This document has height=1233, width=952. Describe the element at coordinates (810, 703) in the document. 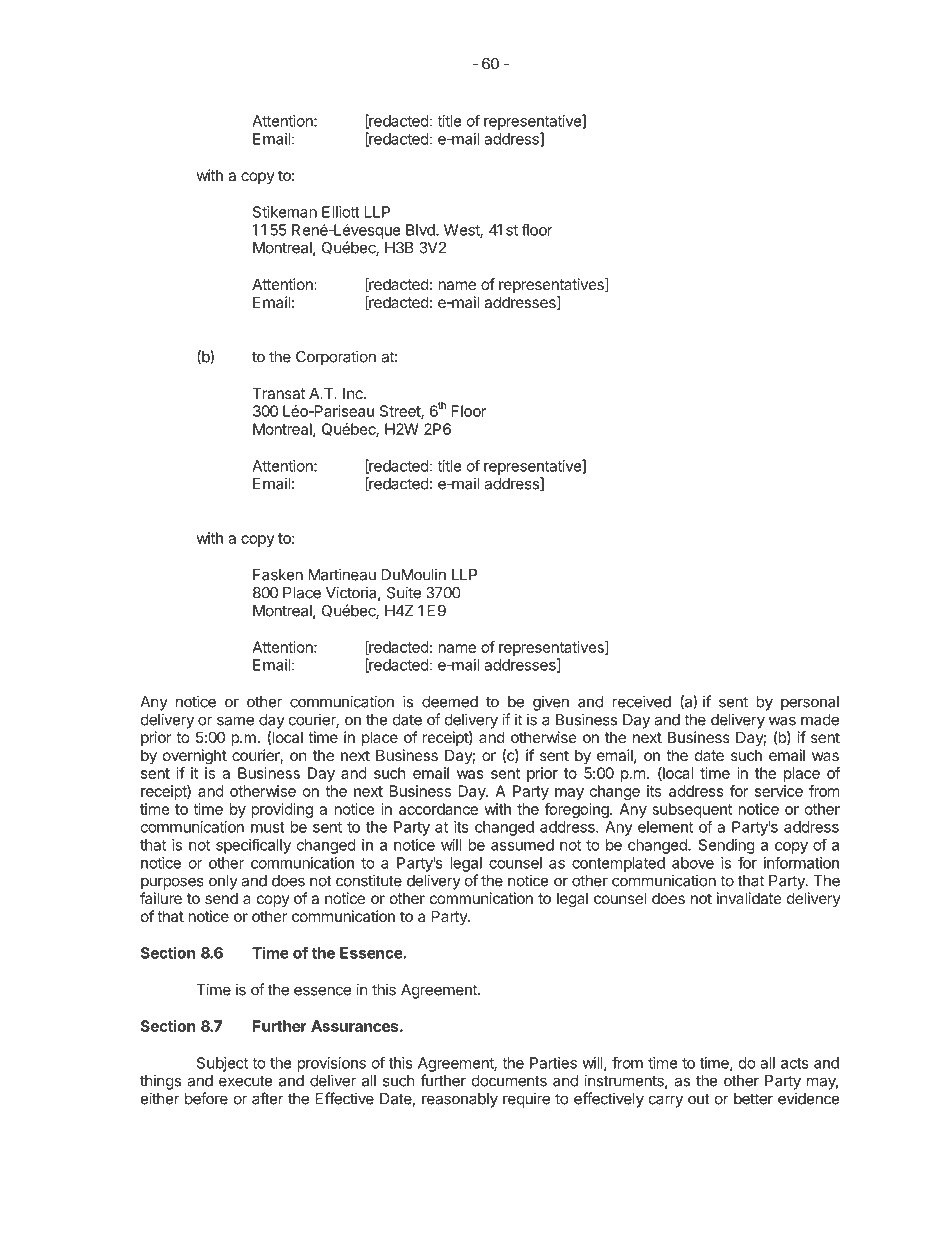

I see `personal` at that location.
